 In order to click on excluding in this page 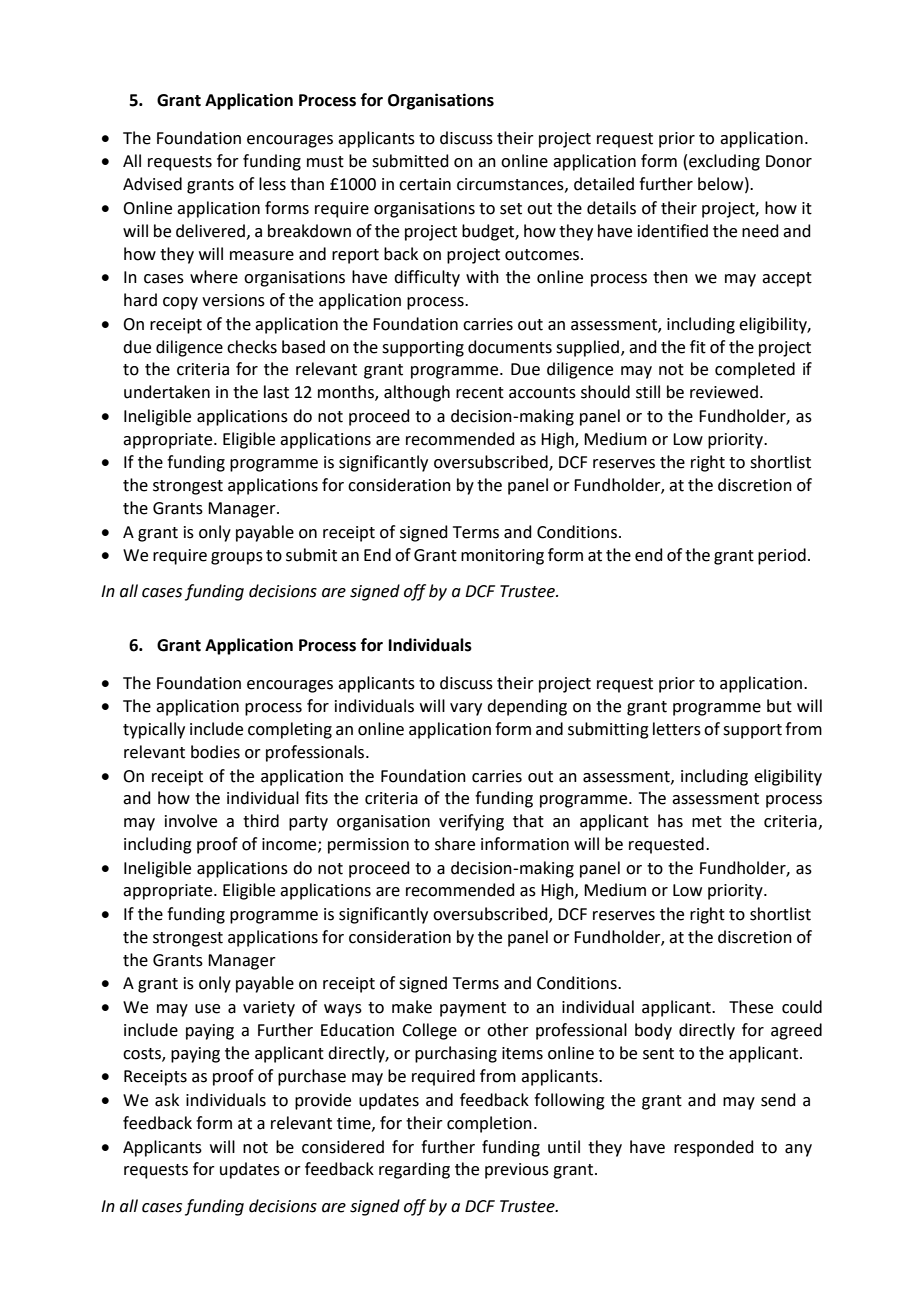, I will do `click(724, 162)`.
